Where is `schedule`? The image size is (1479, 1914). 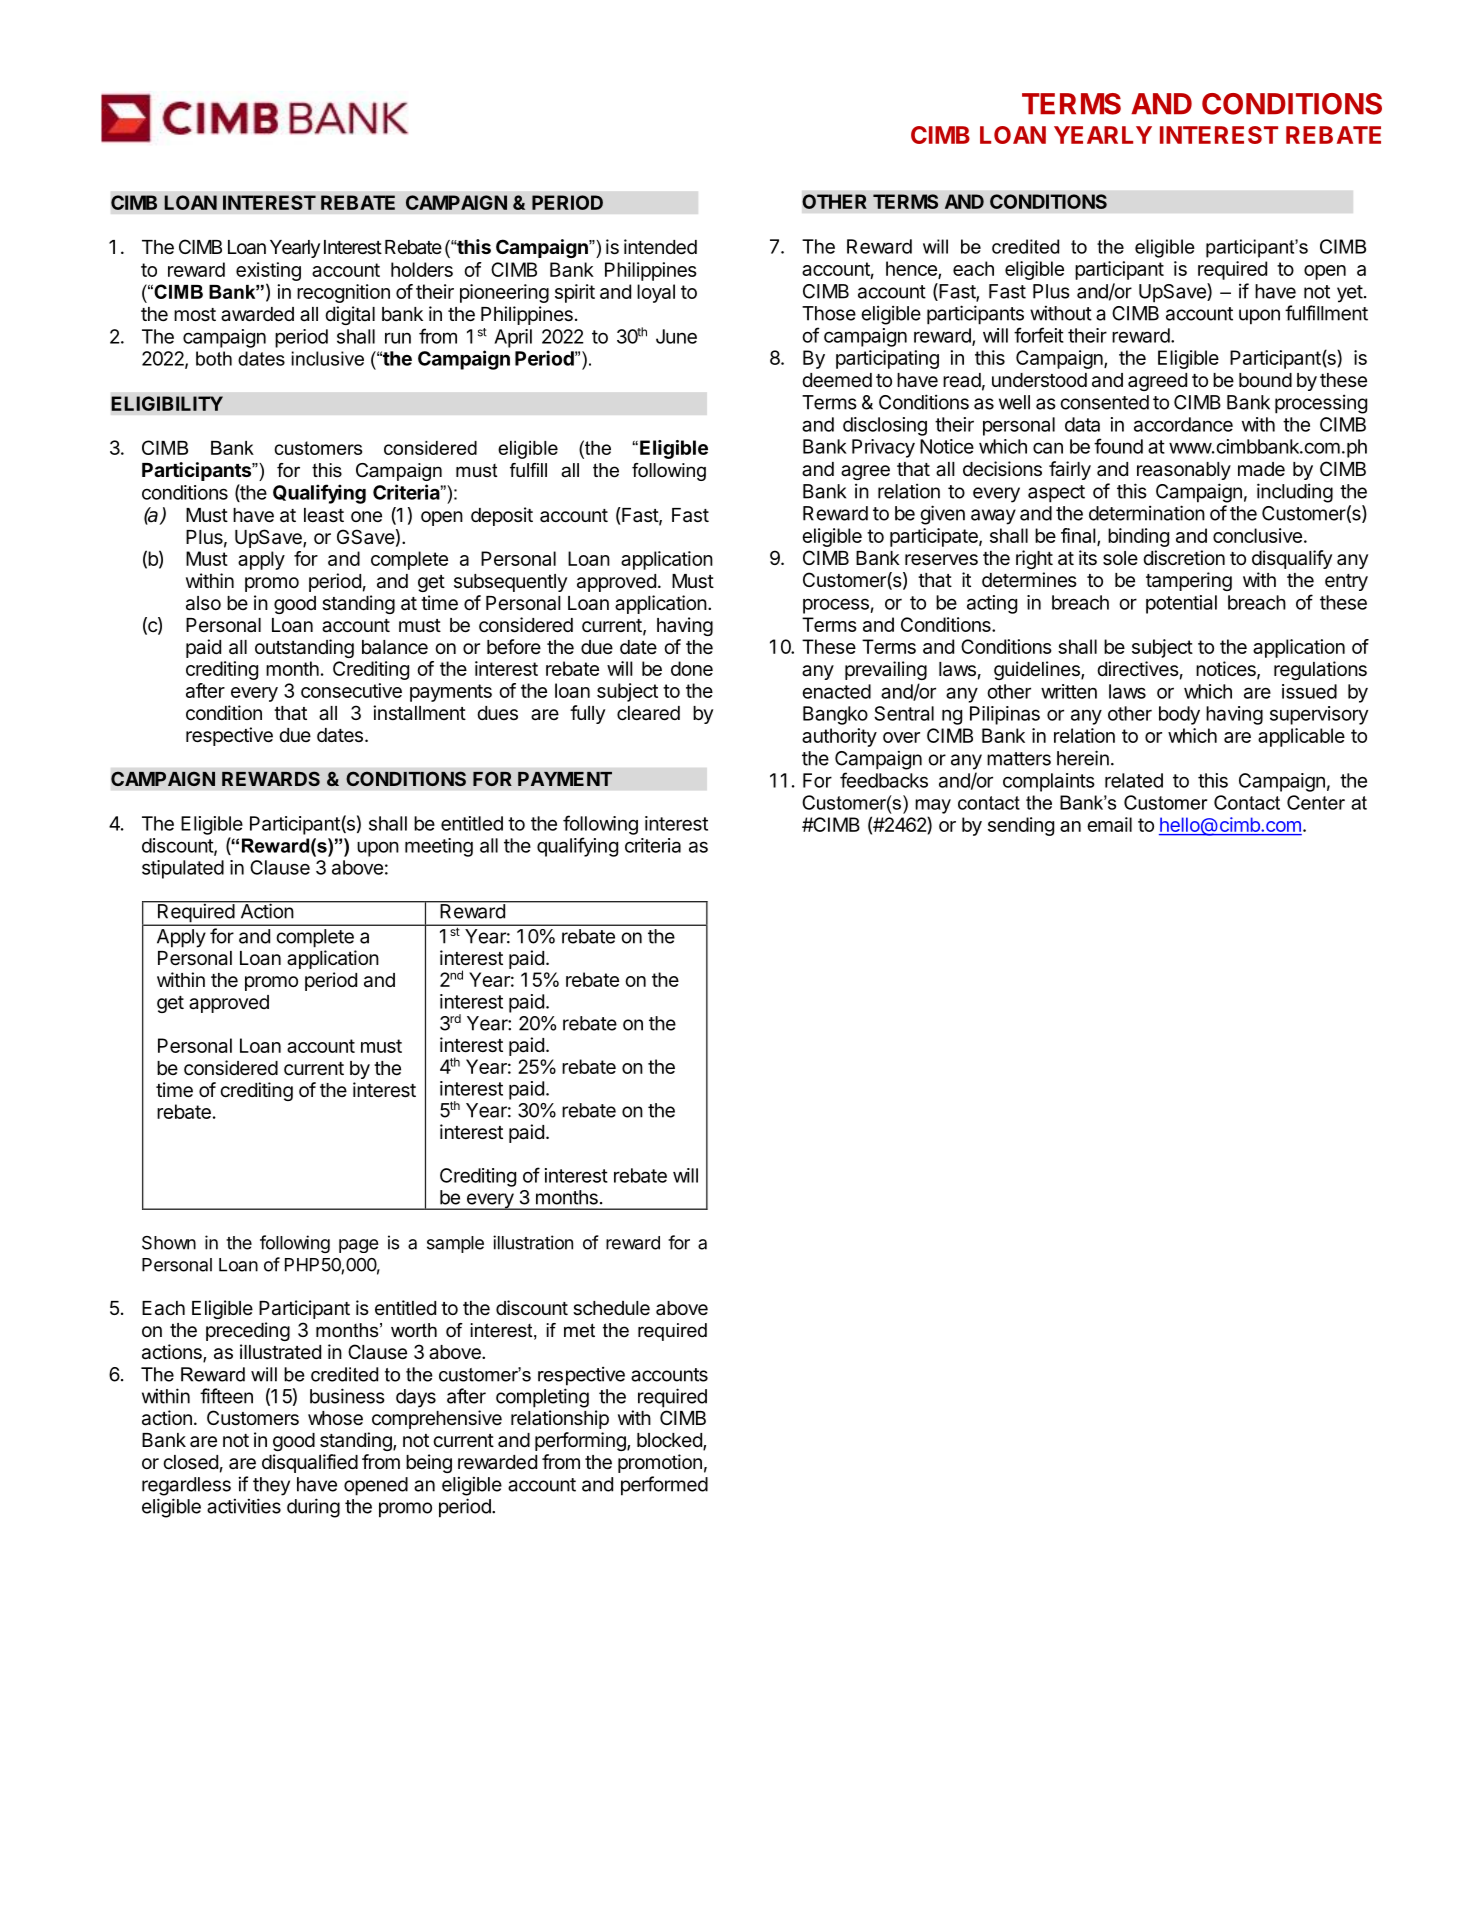 schedule is located at coordinates (611, 1308).
